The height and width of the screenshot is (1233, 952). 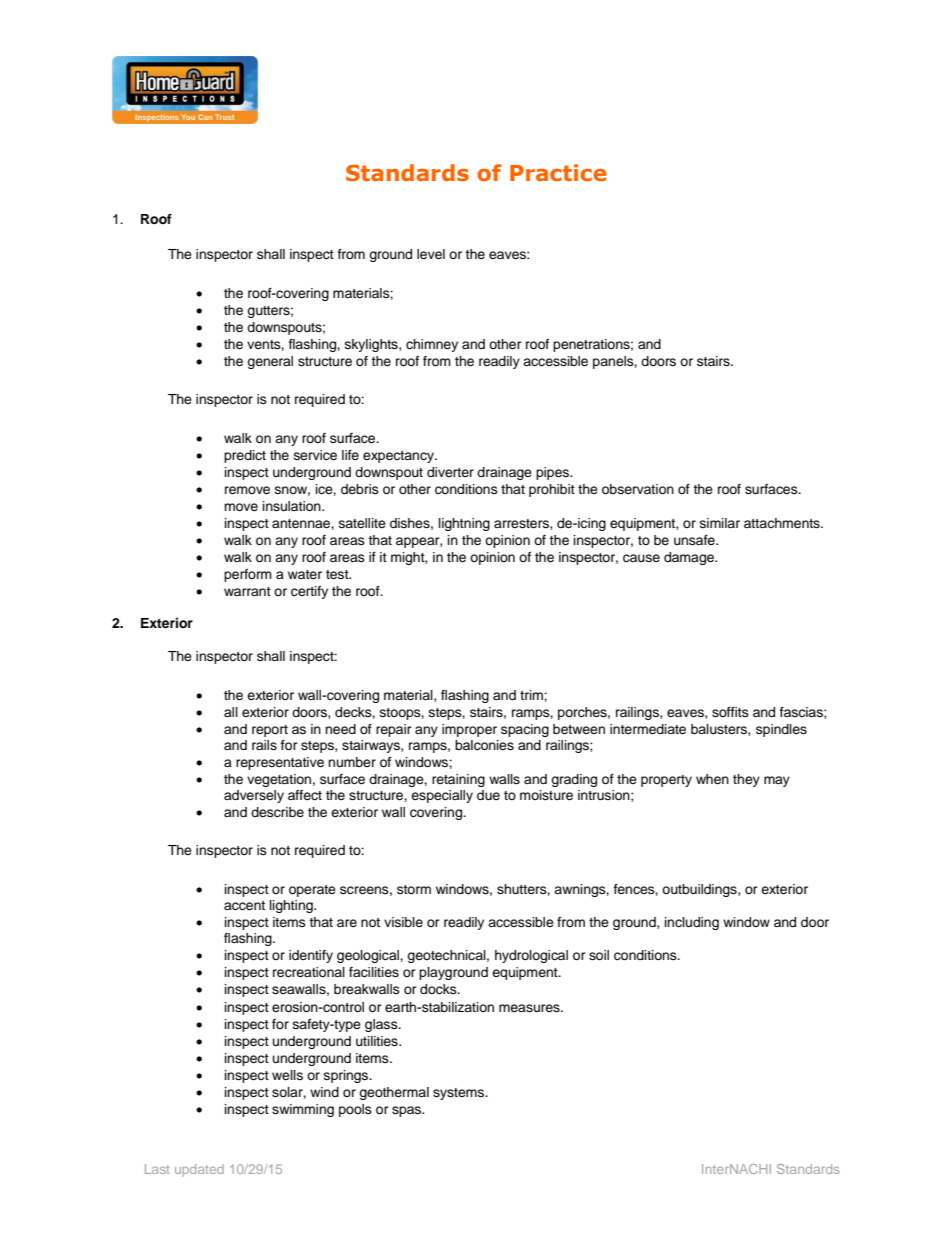 What do you see at coordinates (248, 575) in the screenshot?
I see `perform` at bounding box center [248, 575].
